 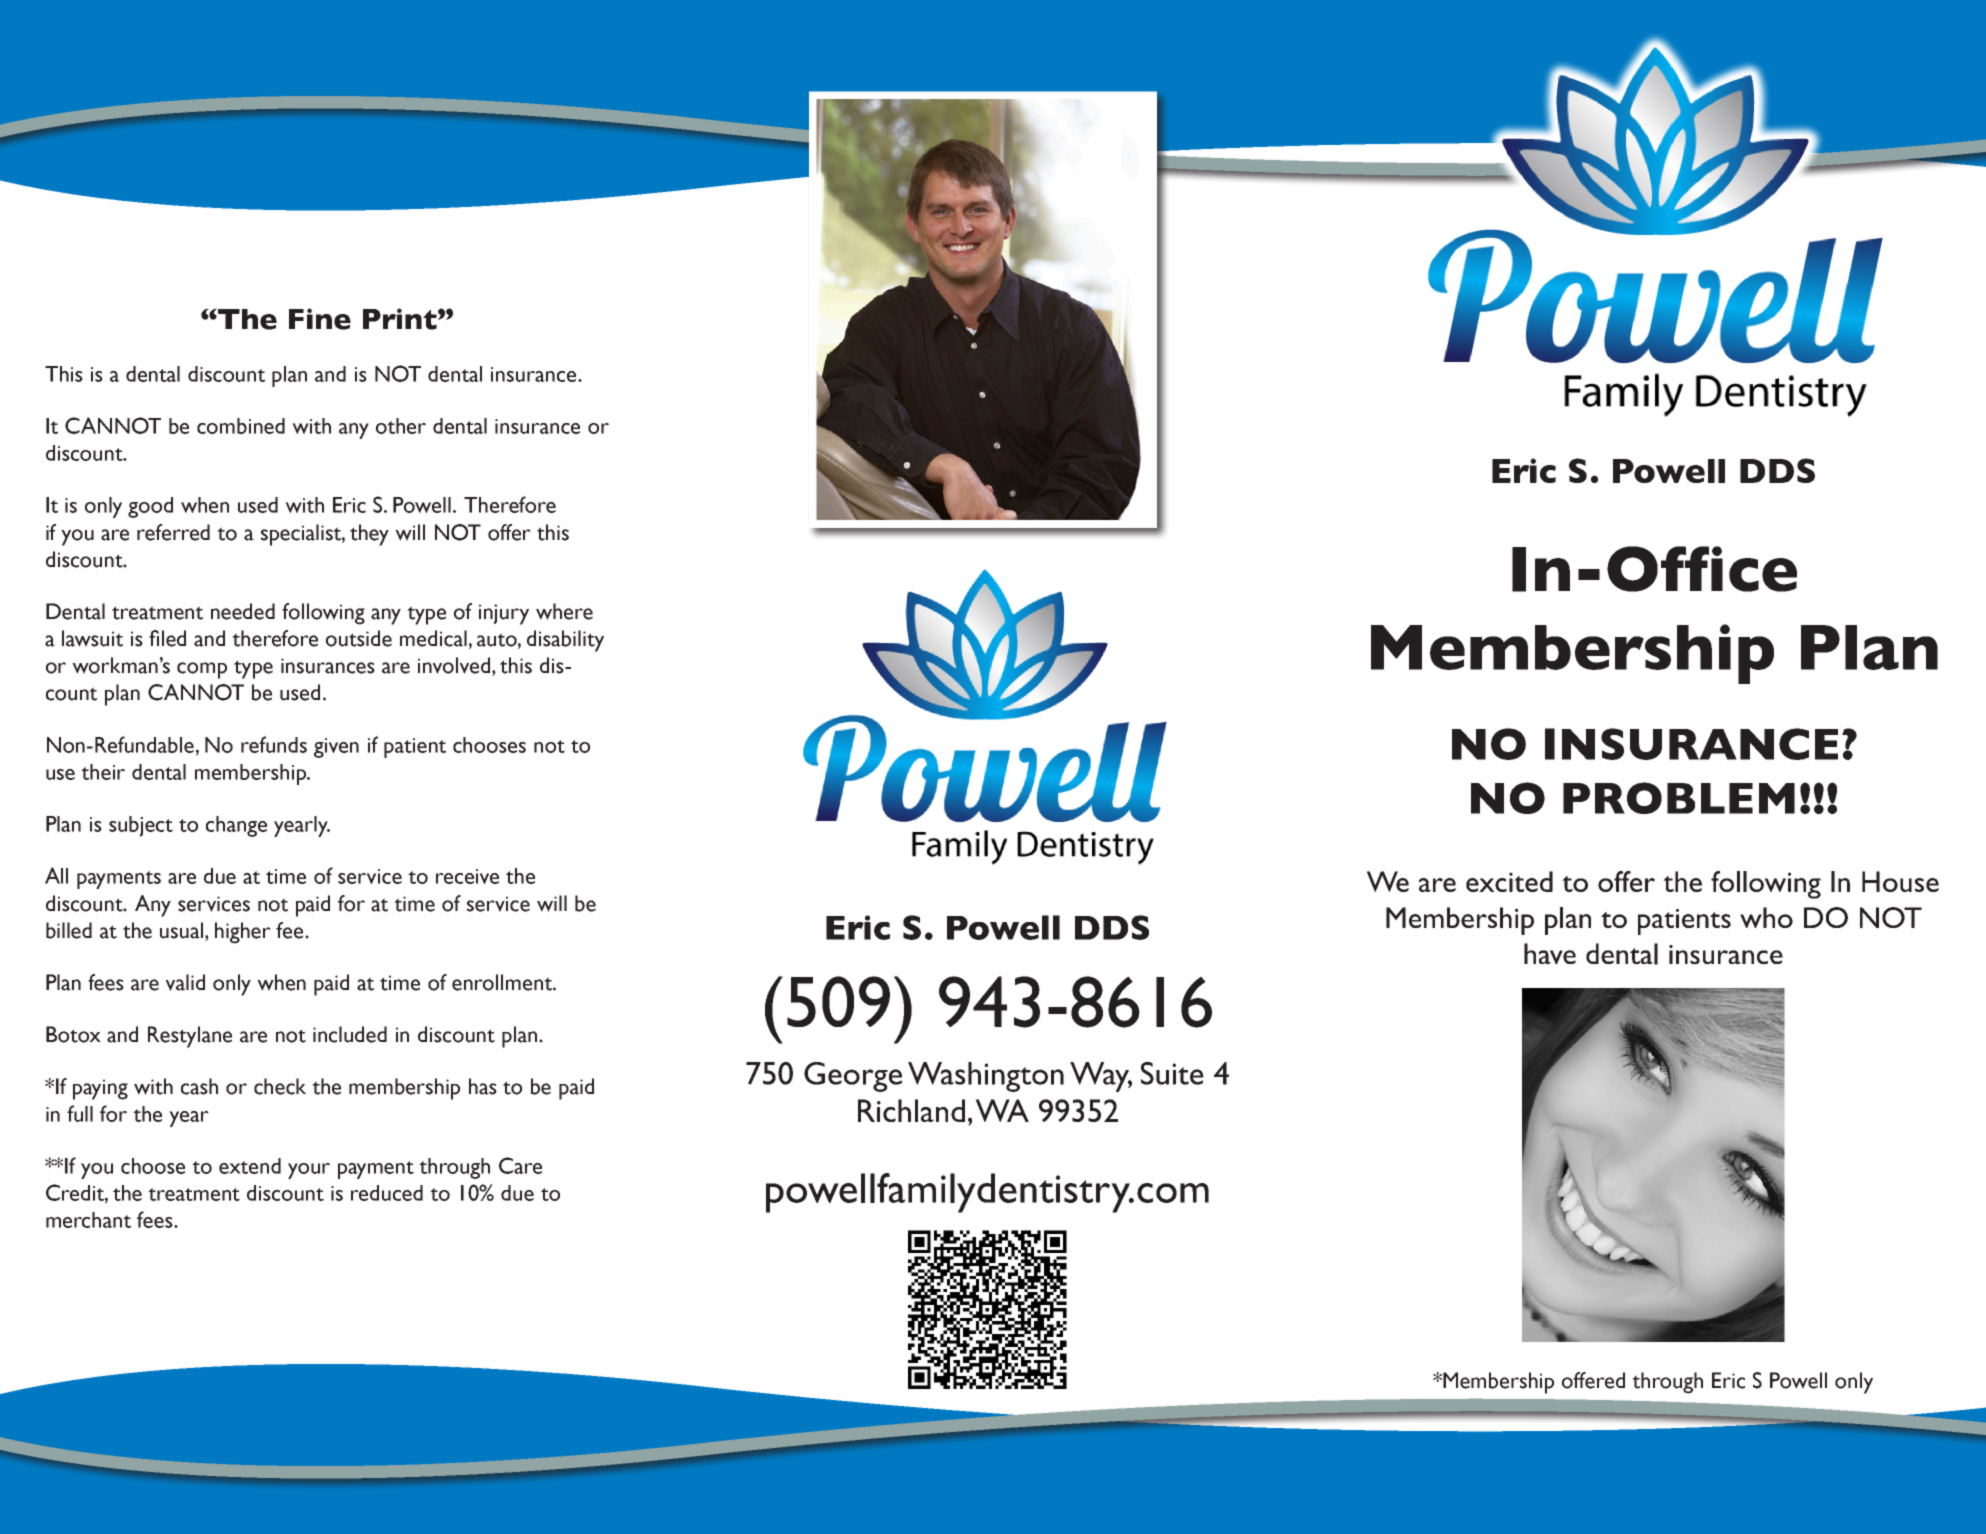 What do you see at coordinates (350, 1034) in the page?
I see `included` at bounding box center [350, 1034].
